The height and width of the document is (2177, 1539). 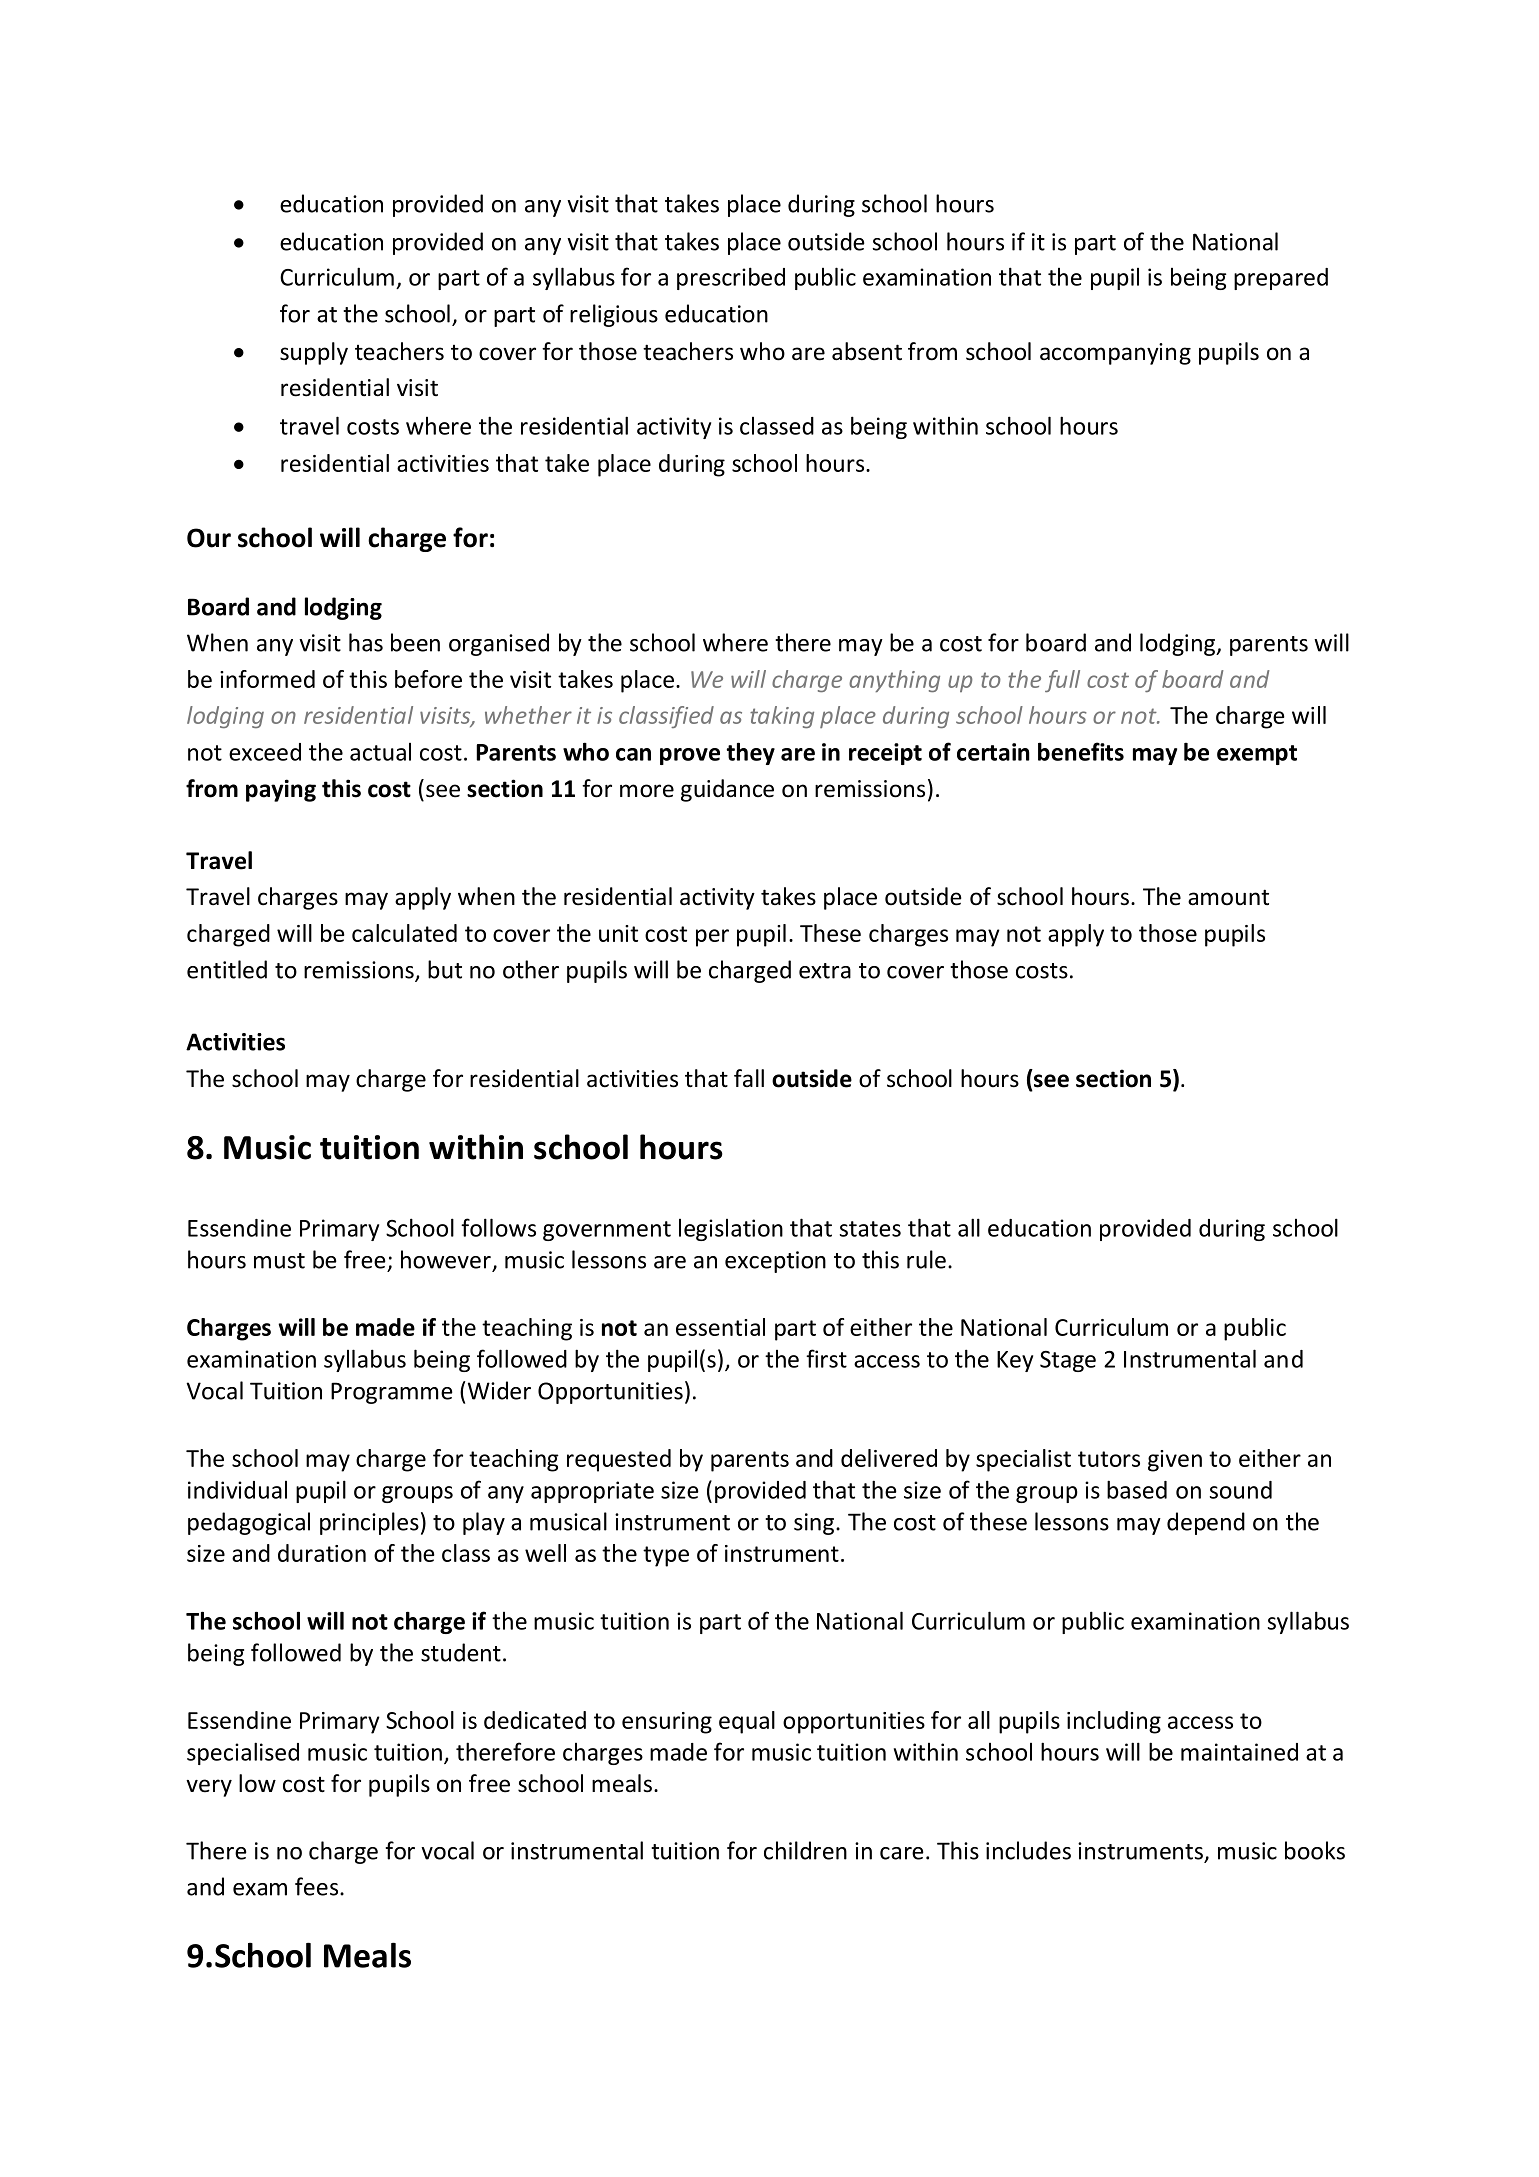 What do you see at coordinates (316, 1886) in the document?
I see `fees` at bounding box center [316, 1886].
